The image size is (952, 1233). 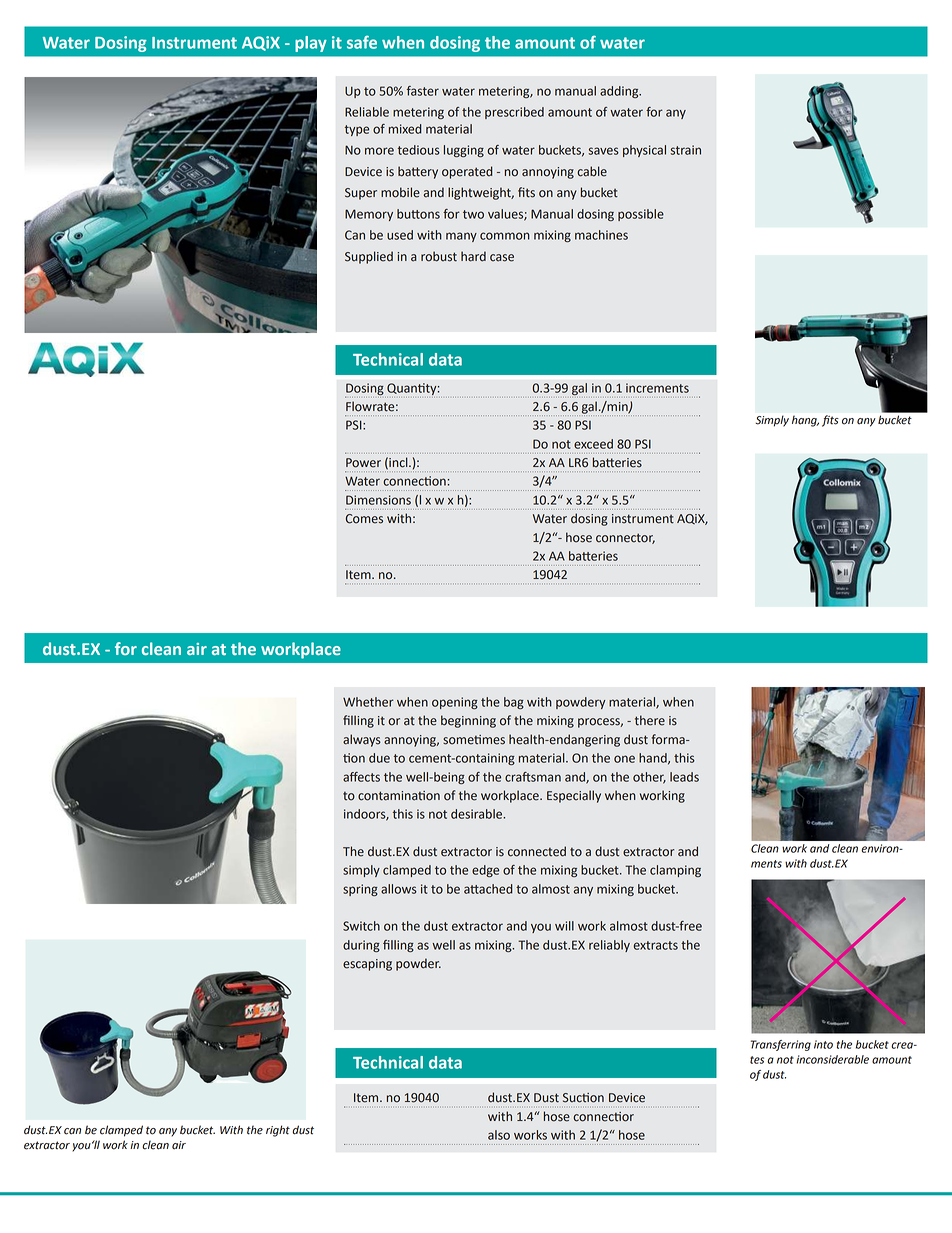 I want to click on right, so click(x=278, y=1131).
